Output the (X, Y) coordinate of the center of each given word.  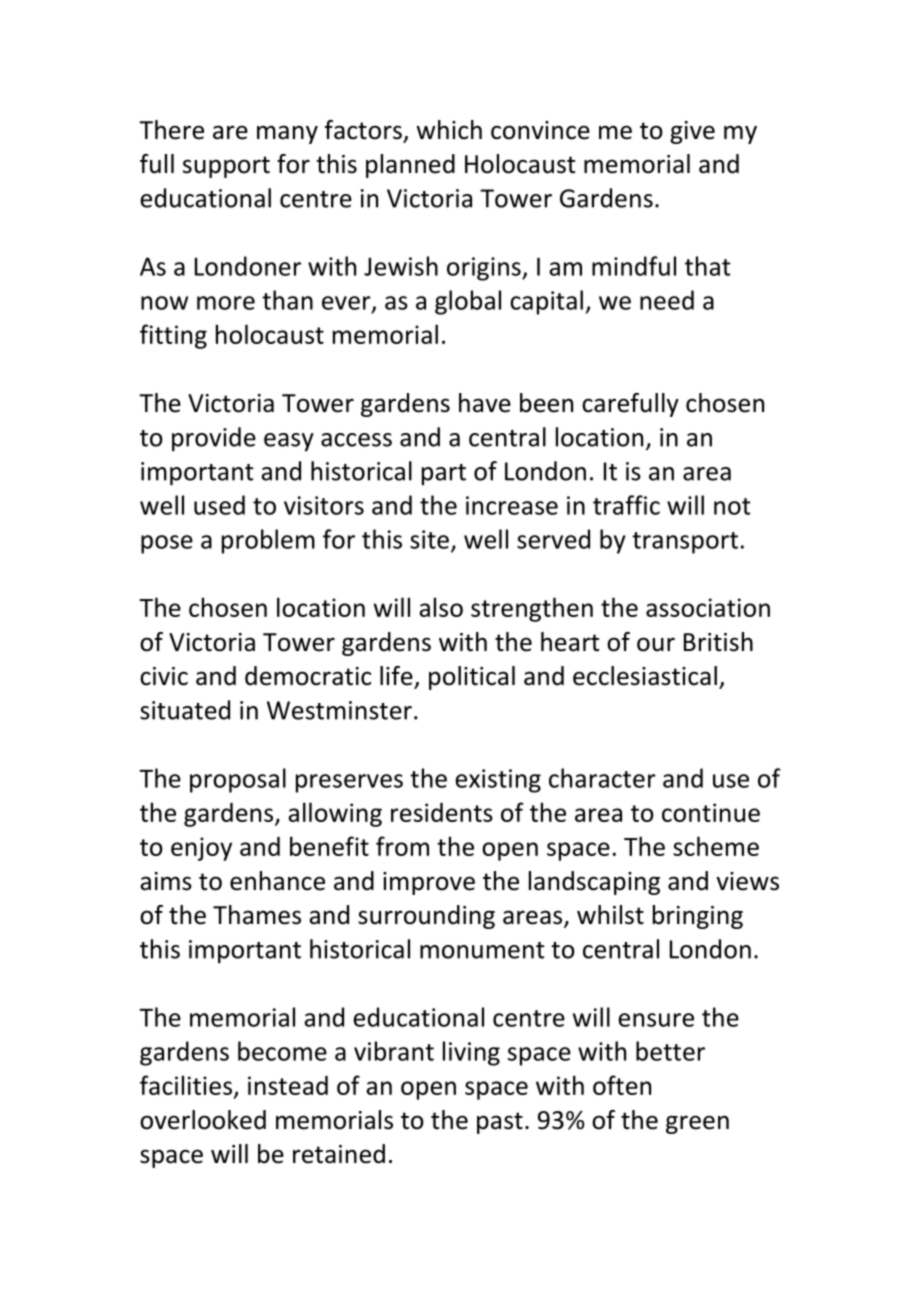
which (449, 130)
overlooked (203, 1120)
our (656, 644)
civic (164, 676)
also (441, 607)
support (226, 167)
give (692, 132)
